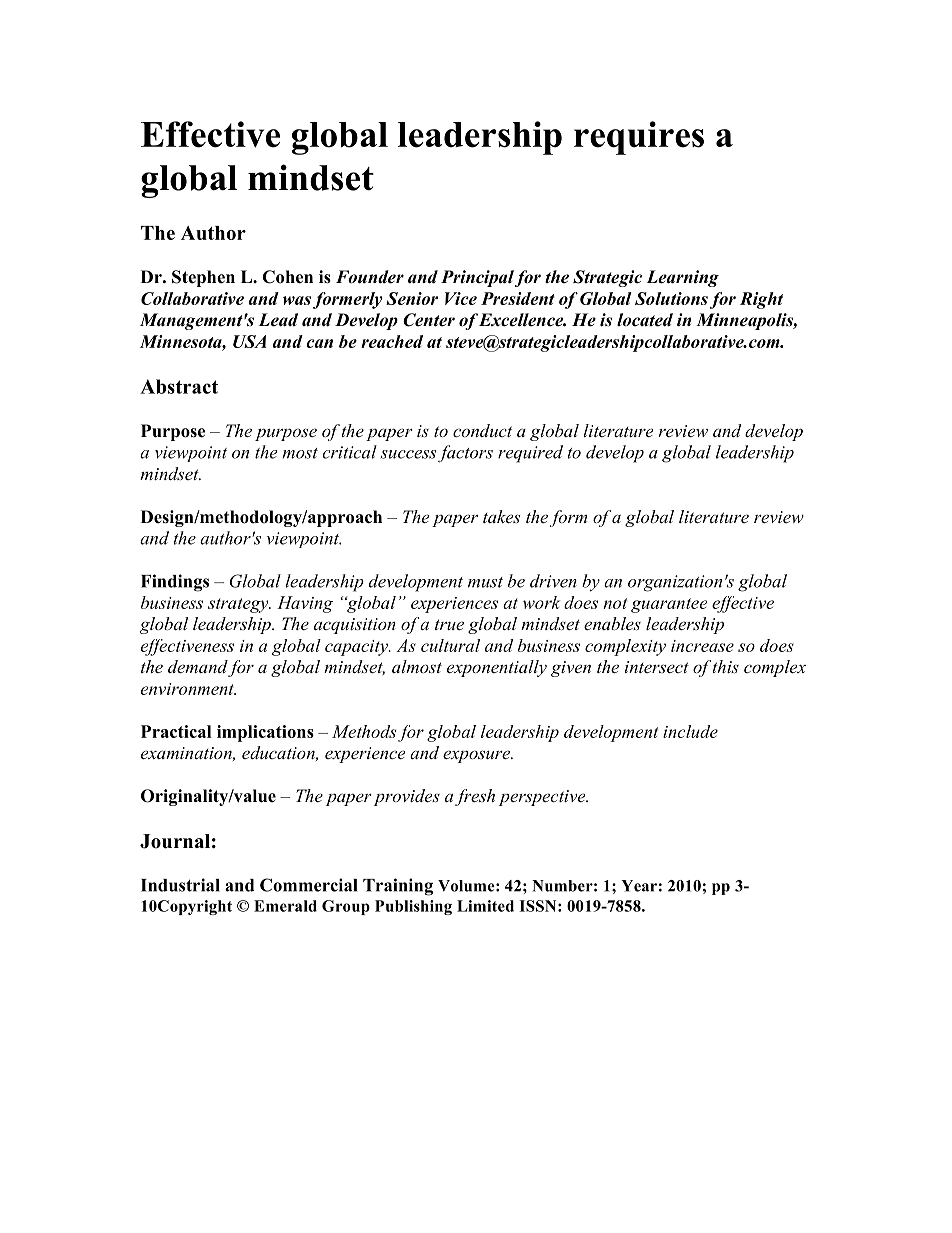  What do you see at coordinates (530, 454) in the page?
I see `required` at bounding box center [530, 454].
